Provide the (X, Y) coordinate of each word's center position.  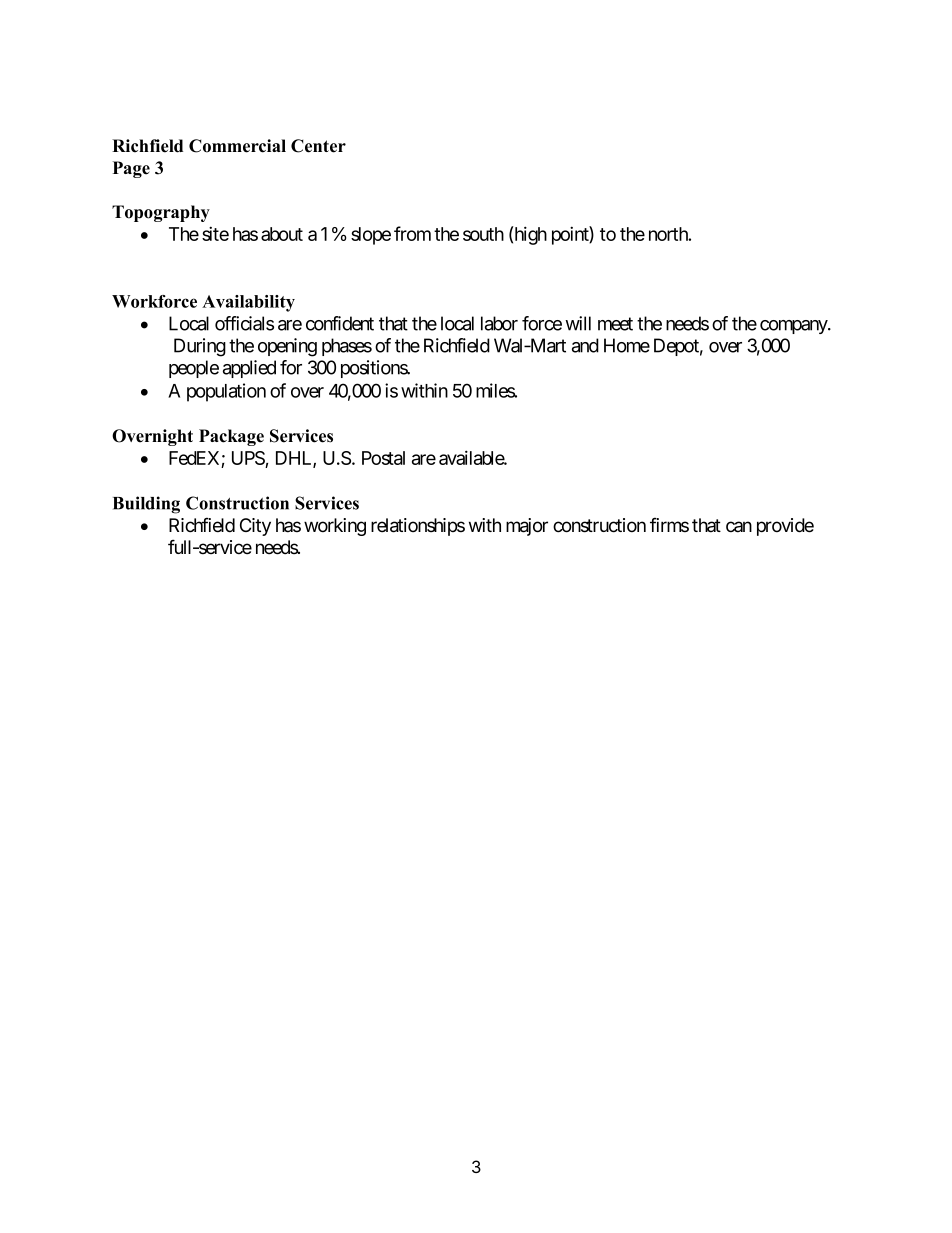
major (527, 527)
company (794, 327)
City (255, 527)
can (739, 527)
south (483, 234)
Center (318, 146)
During (200, 347)
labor (499, 323)
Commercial (237, 146)
